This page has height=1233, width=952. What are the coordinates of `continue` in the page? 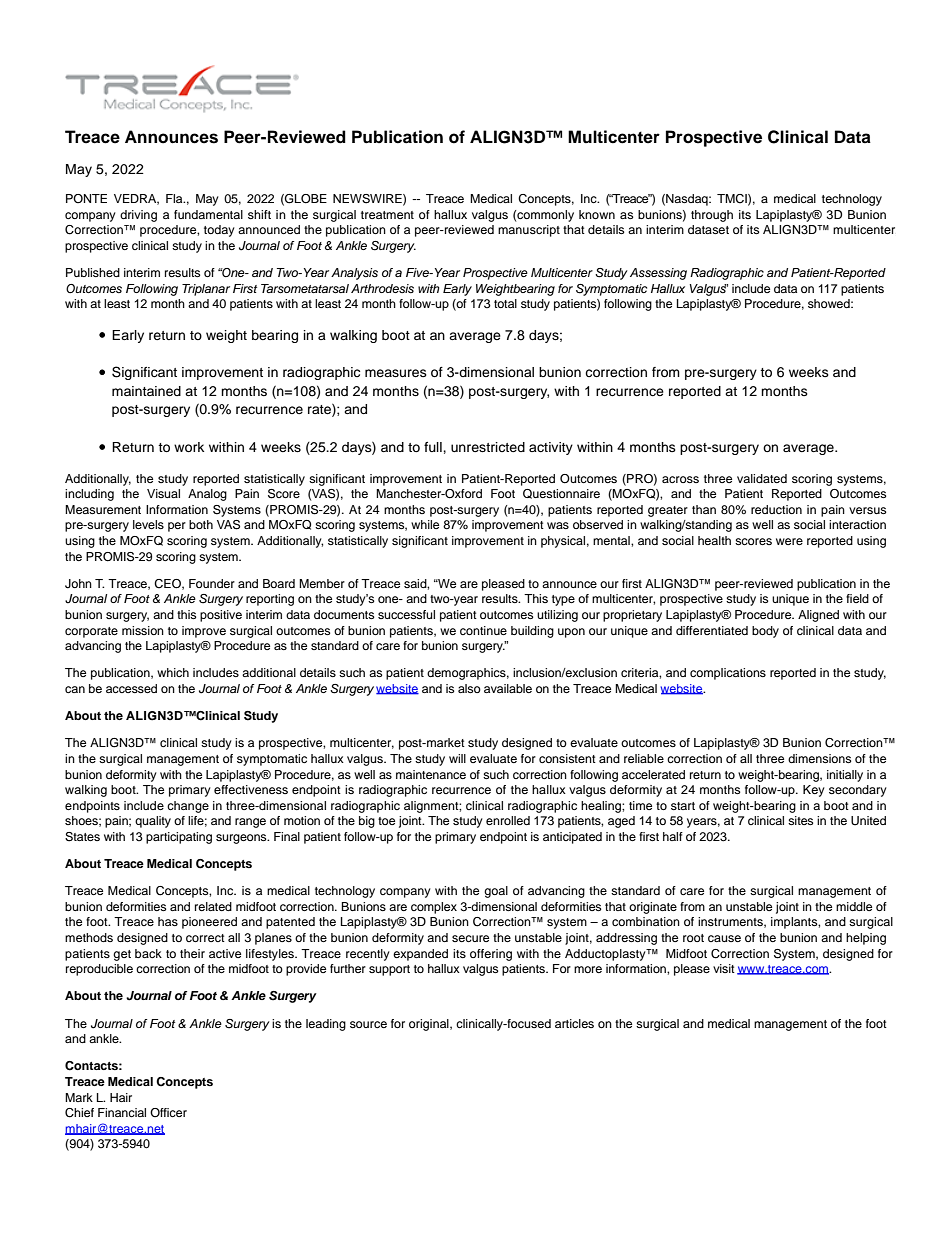 It's located at (483, 630).
